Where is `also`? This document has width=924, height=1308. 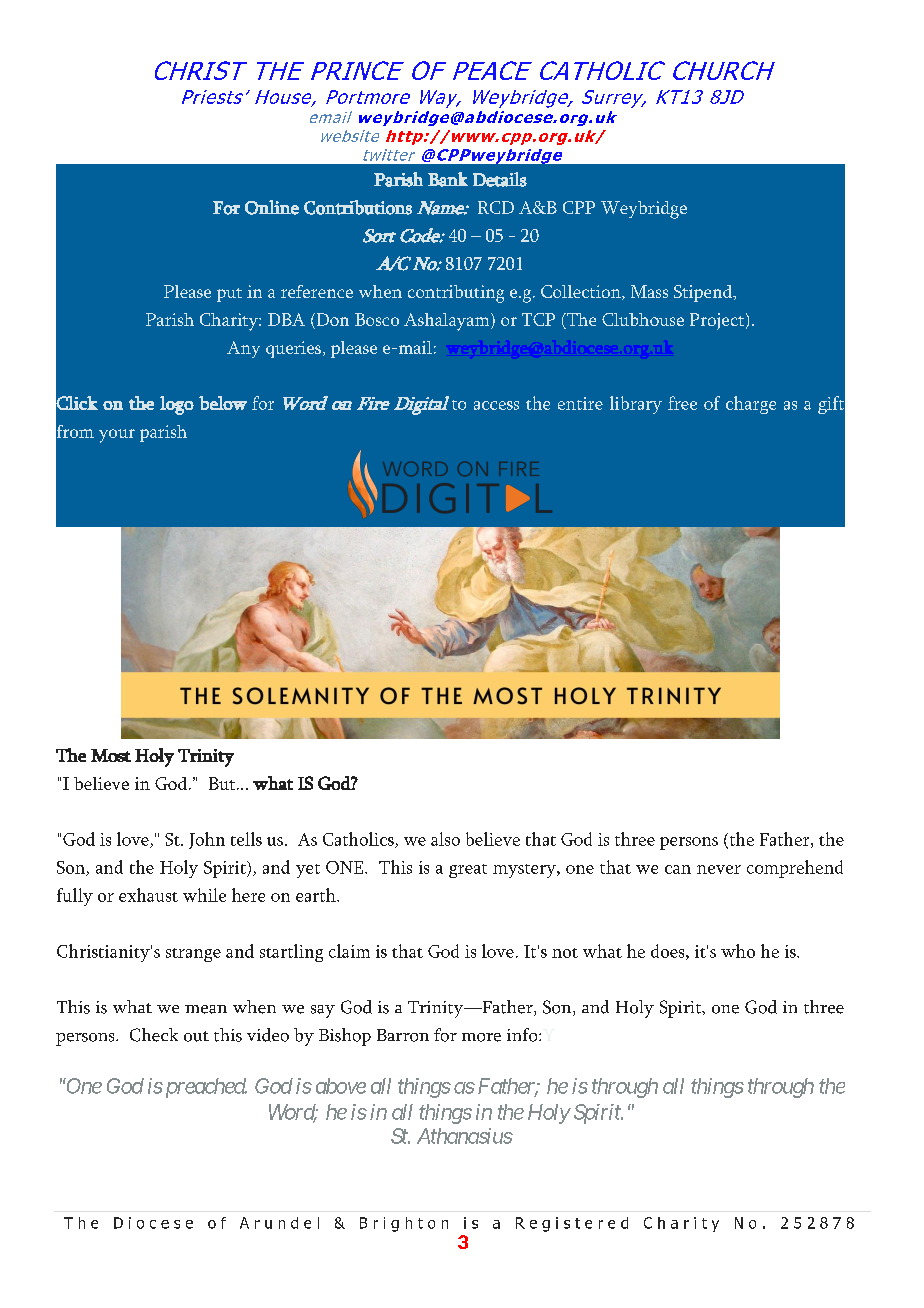 also is located at coordinates (445, 839).
